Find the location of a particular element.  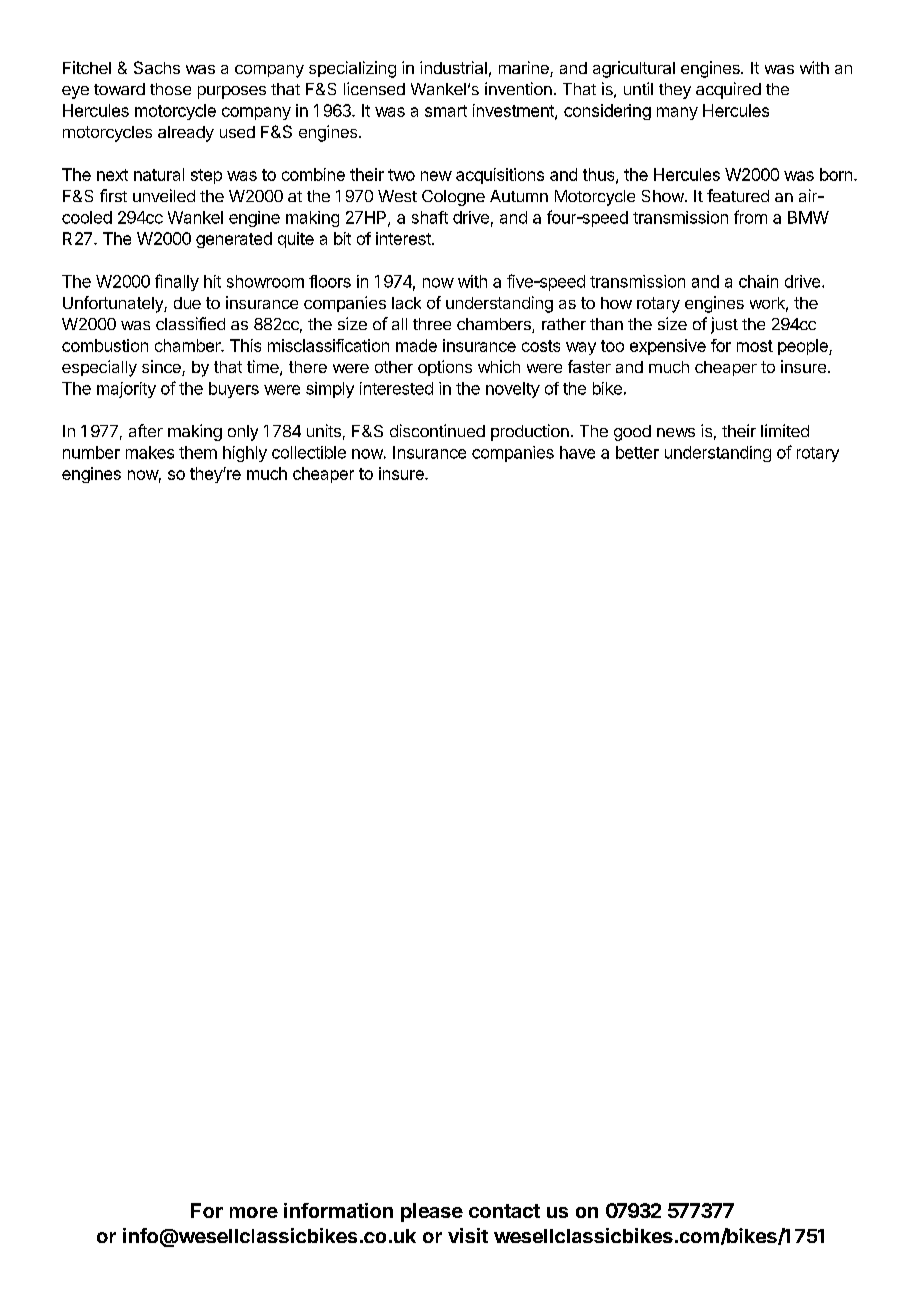

more is located at coordinates (254, 1212).
